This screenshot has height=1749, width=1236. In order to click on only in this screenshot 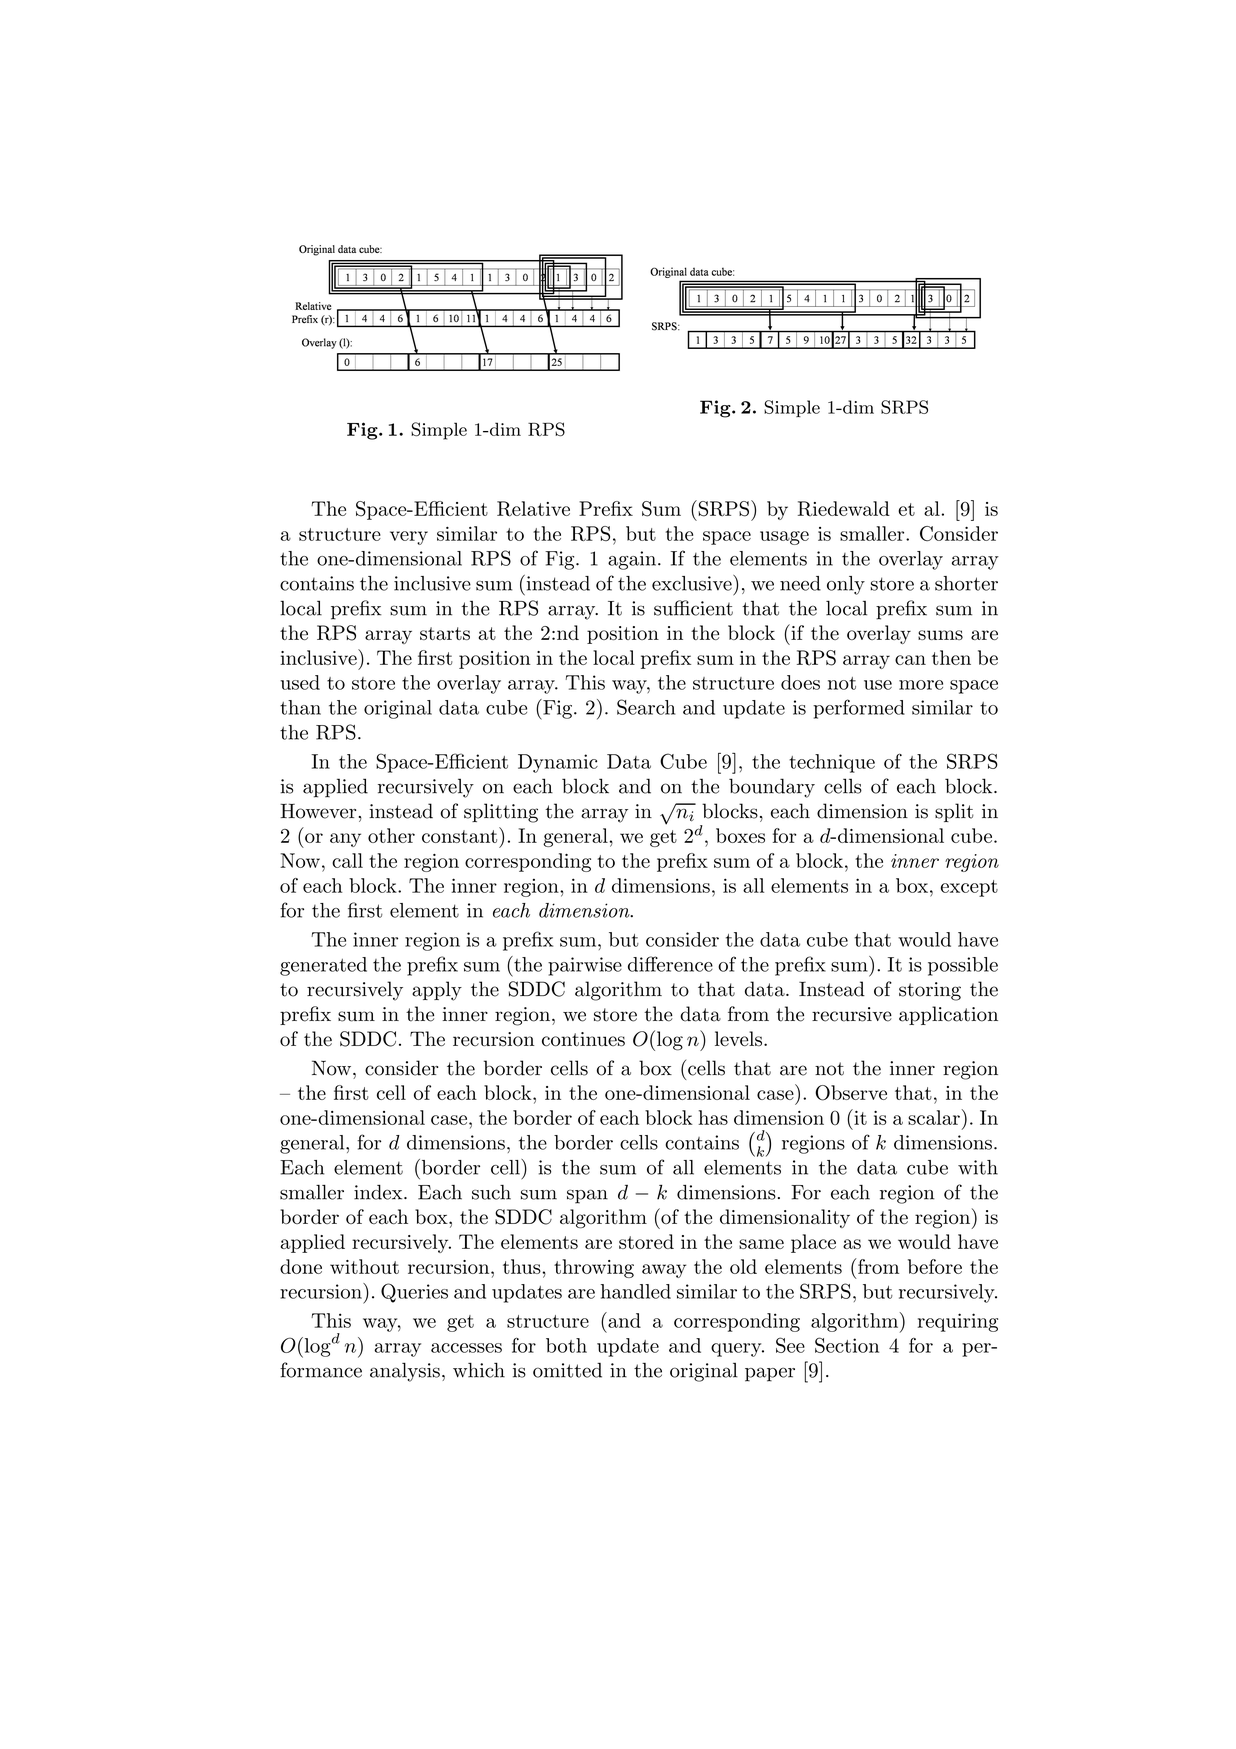, I will do `click(846, 585)`.
